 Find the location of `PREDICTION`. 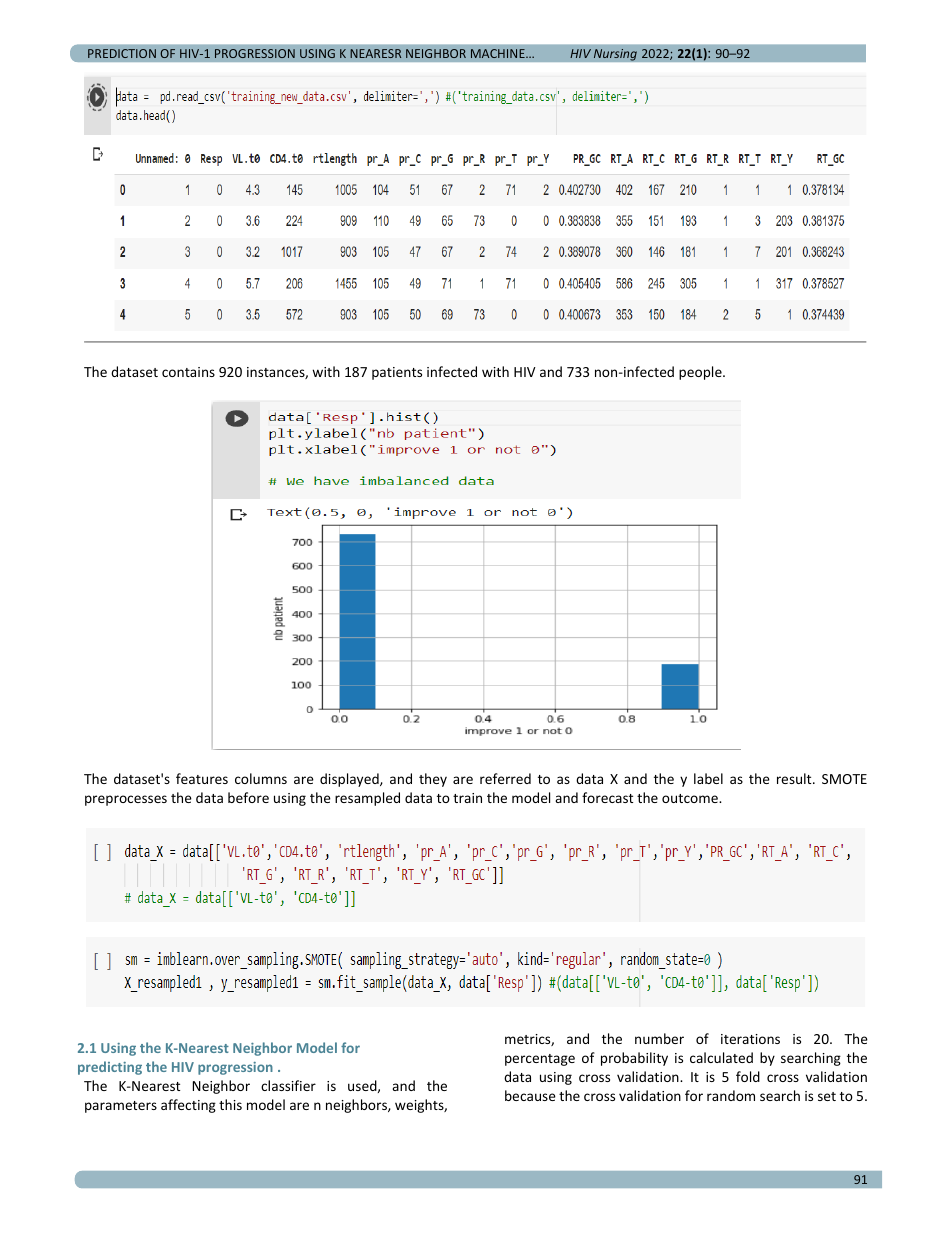

PREDICTION is located at coordinates (122, 53).
